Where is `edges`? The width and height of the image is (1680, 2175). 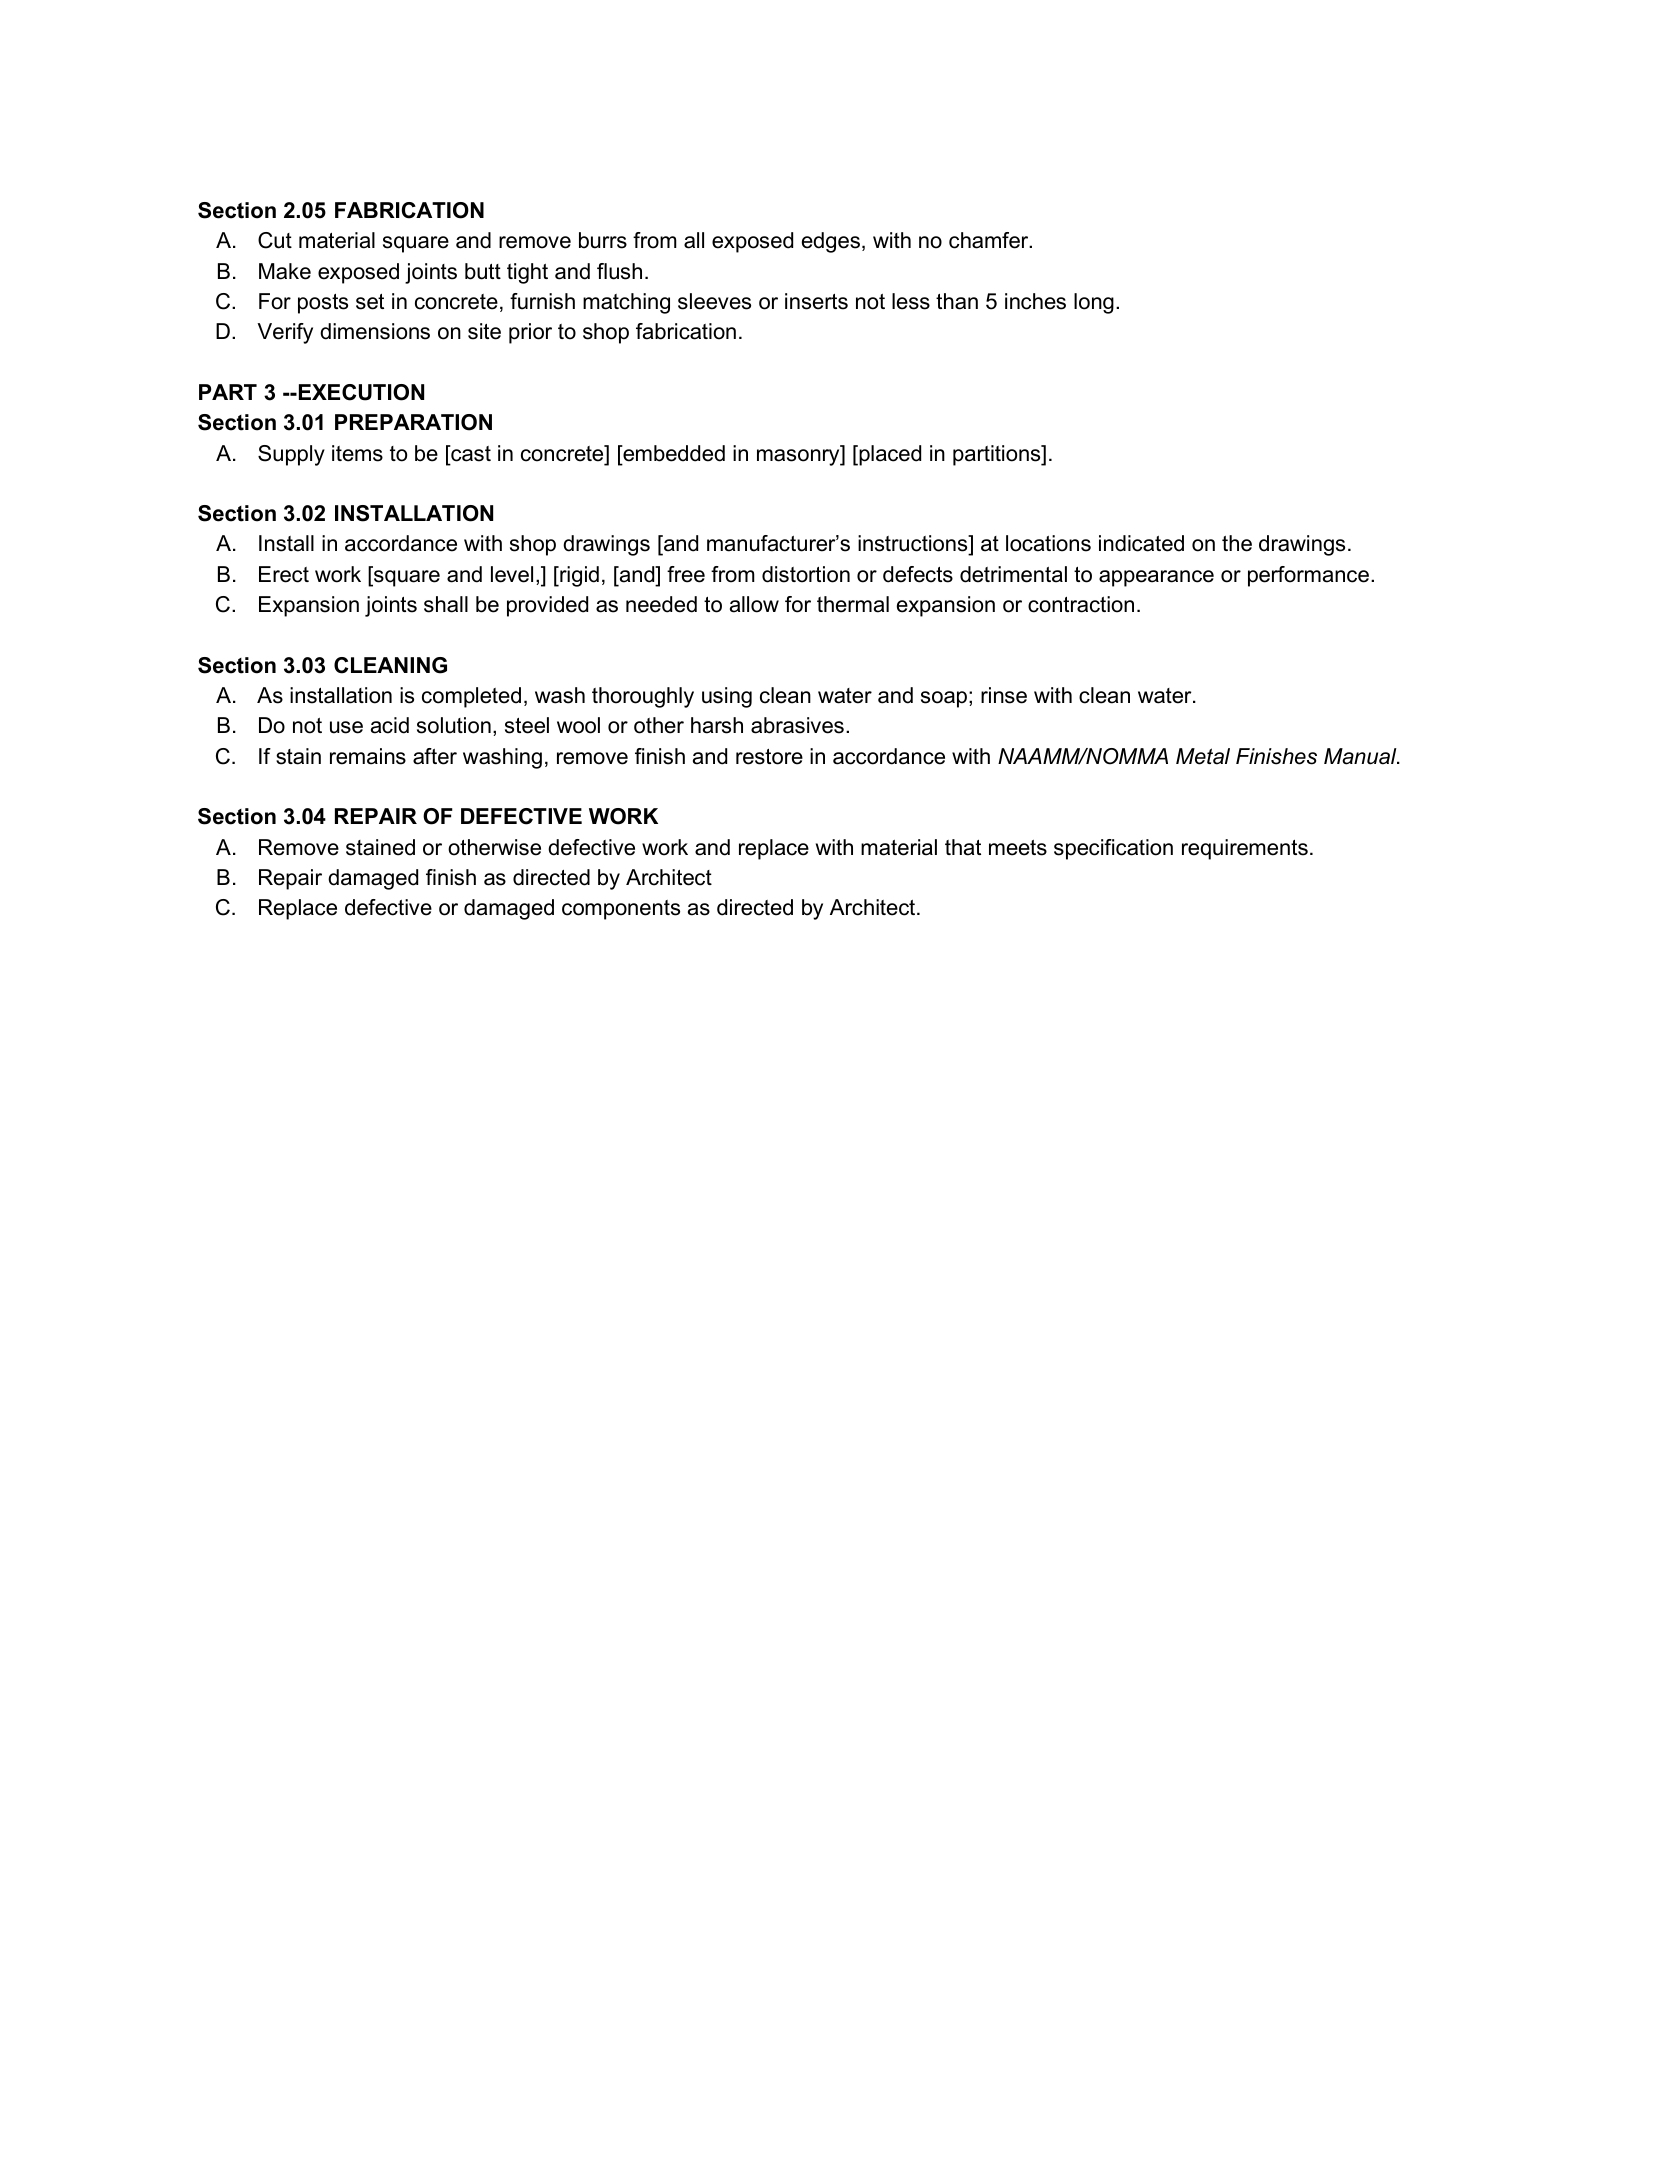
edges is located at coordinates (831, 242).
